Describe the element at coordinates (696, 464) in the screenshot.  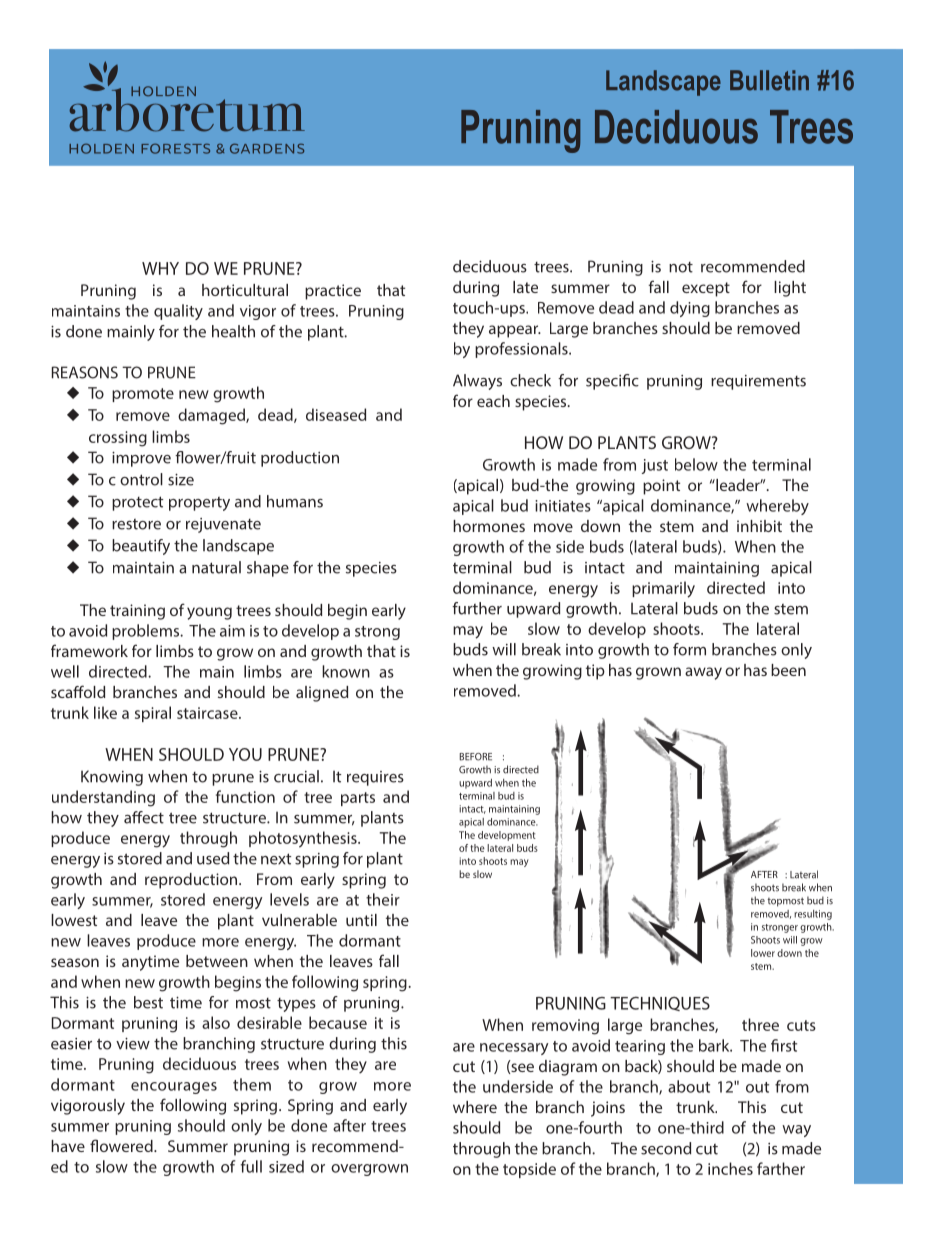
I see `below` at that location.
